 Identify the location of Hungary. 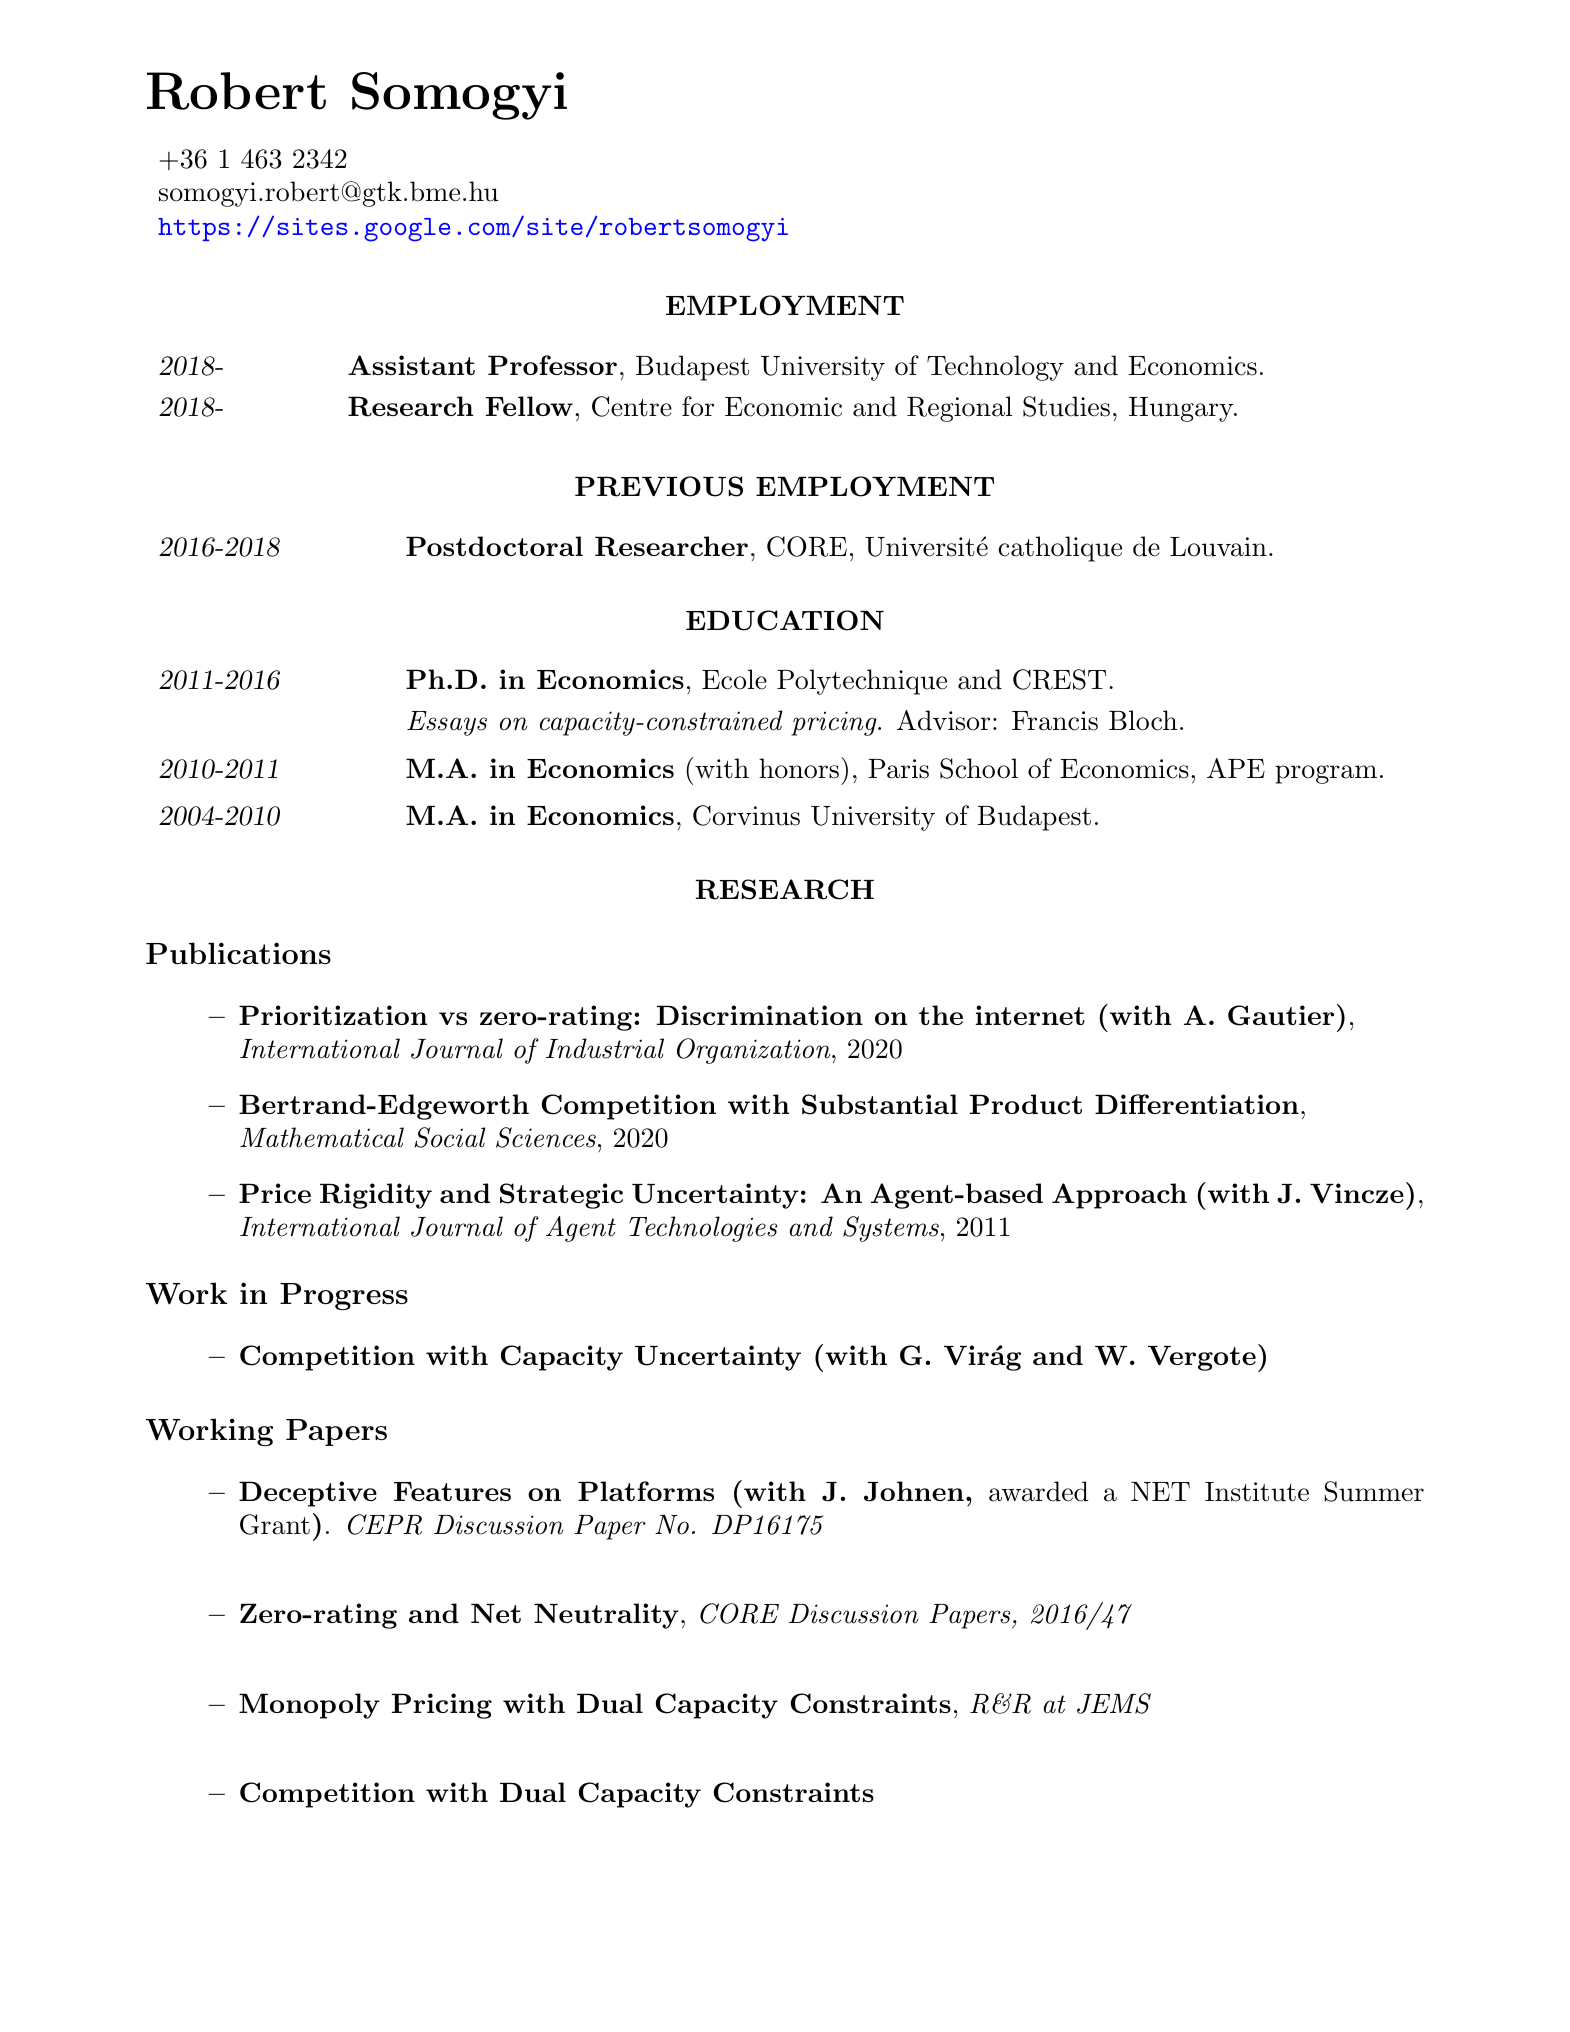
(1182, 409).
